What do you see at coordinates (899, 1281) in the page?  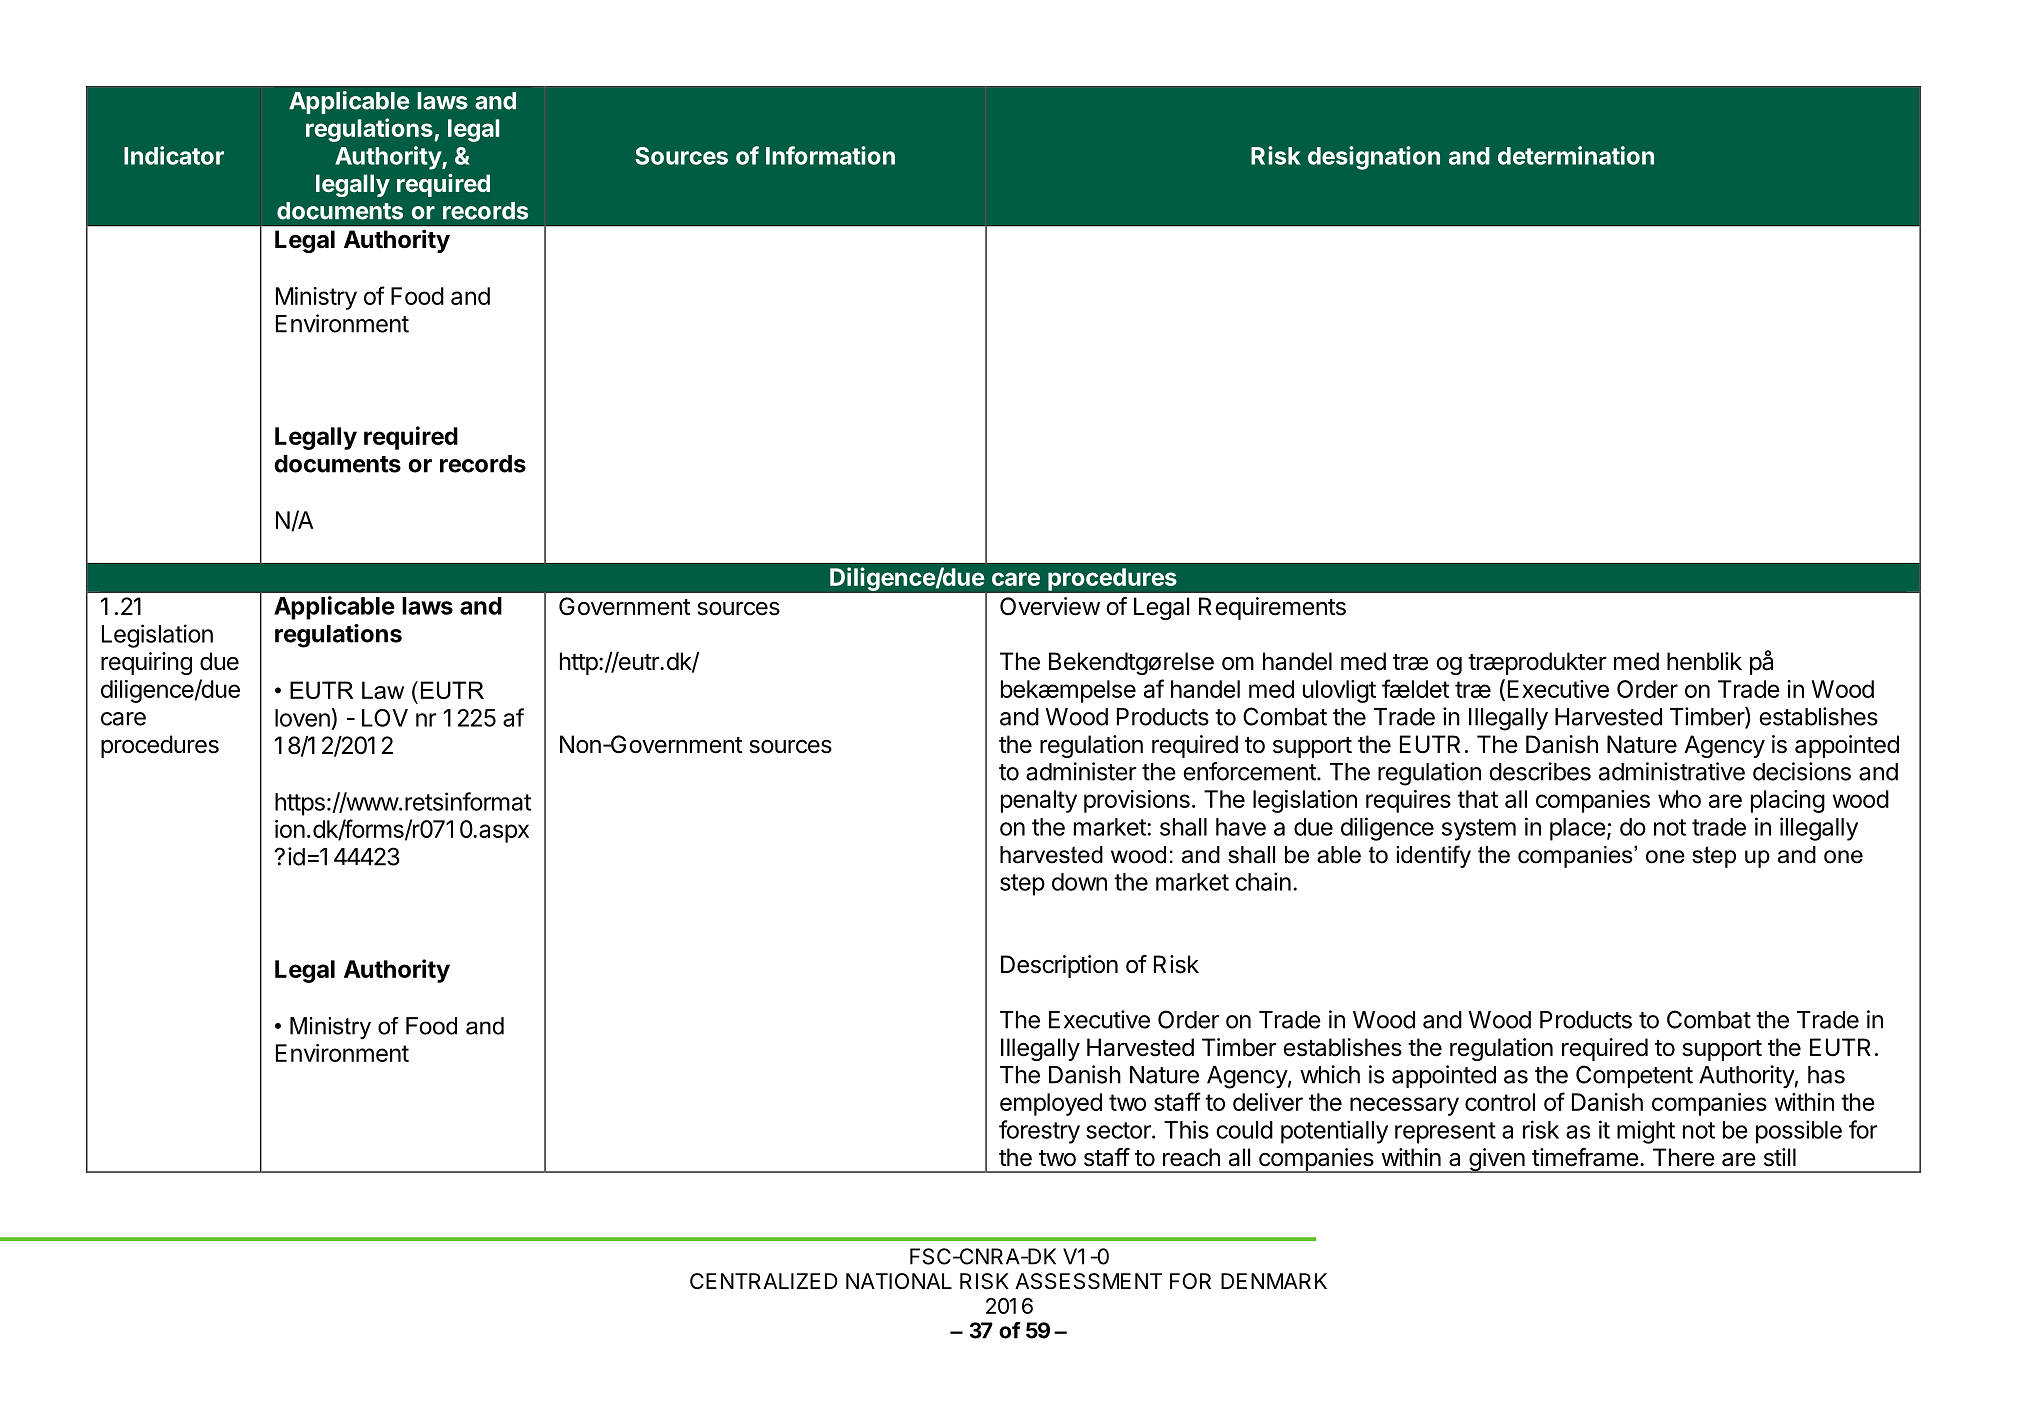 I see `NATIONAL` at bounding box center [899, 1281].
